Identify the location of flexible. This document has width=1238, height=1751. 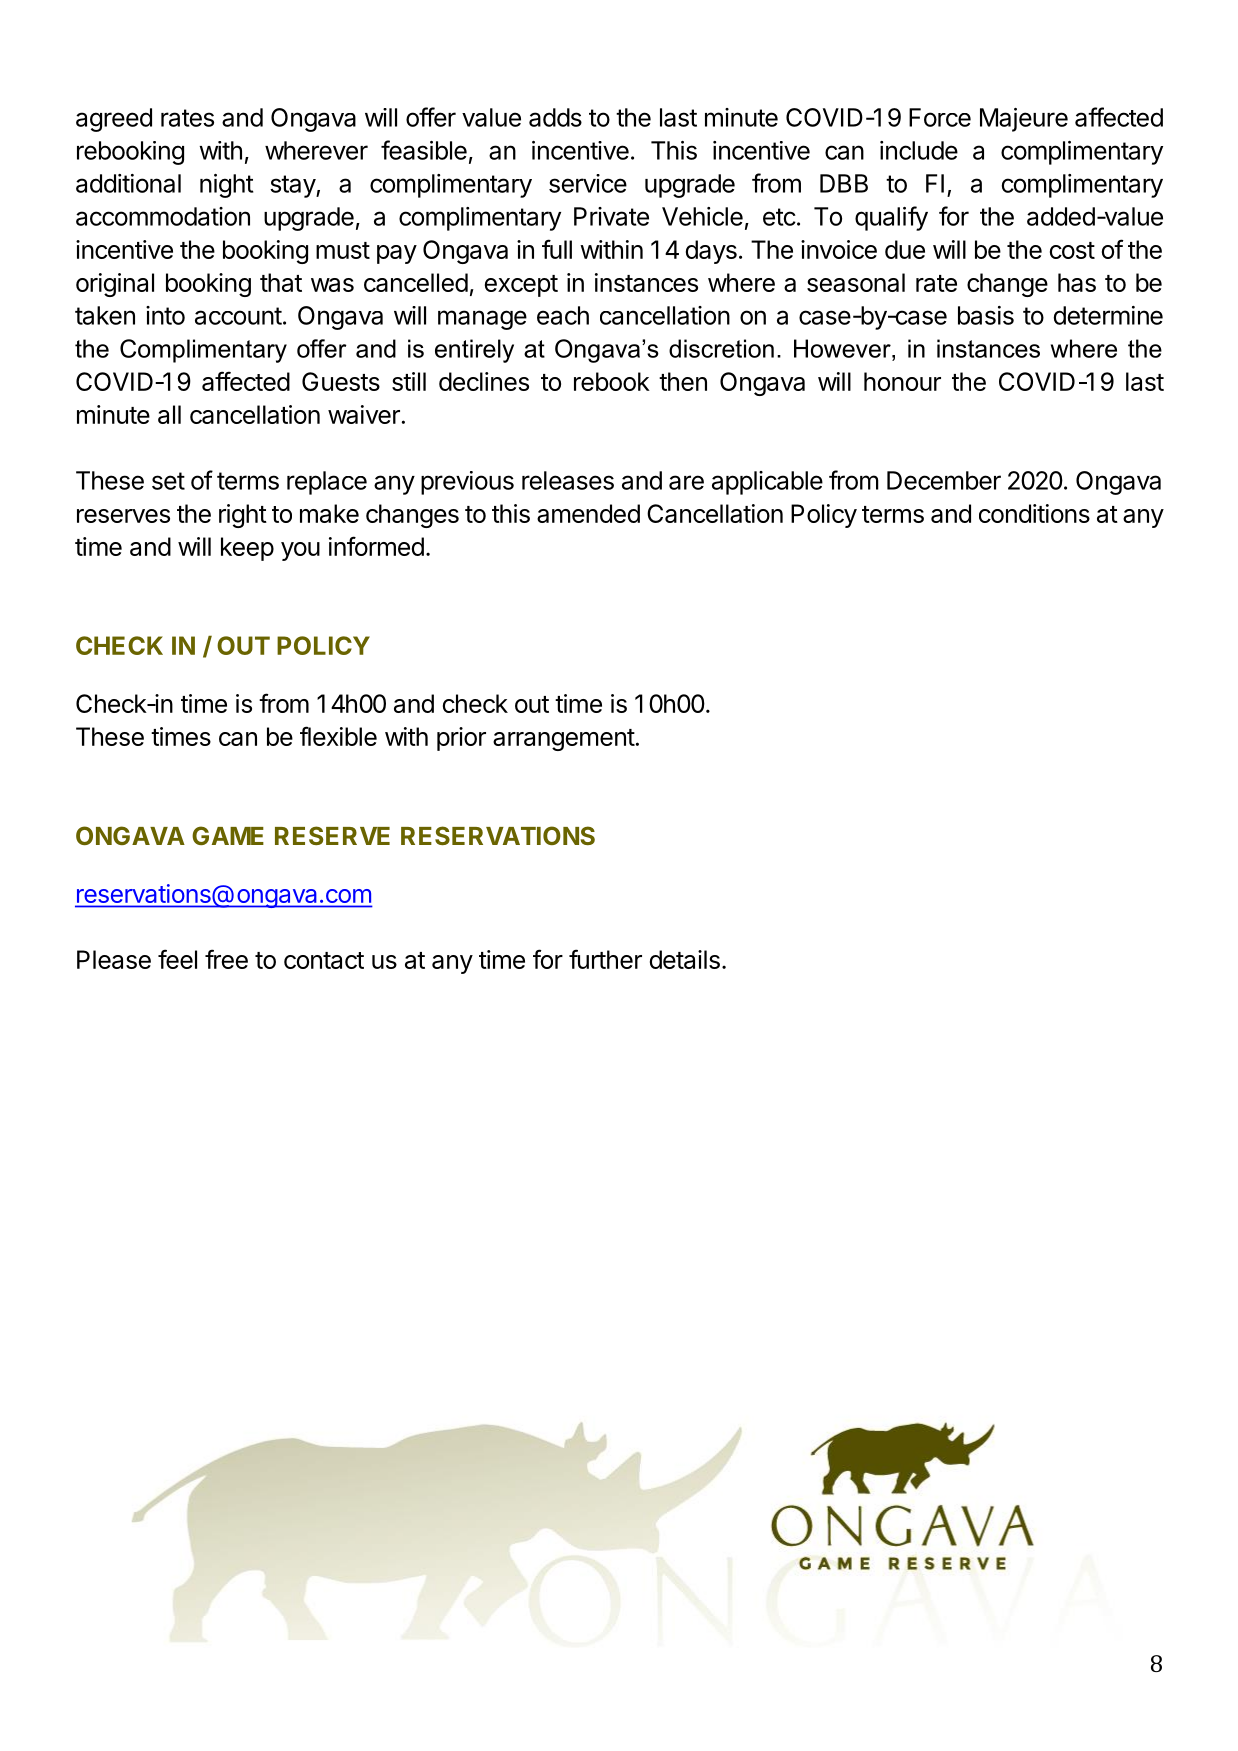
(338, 736).
